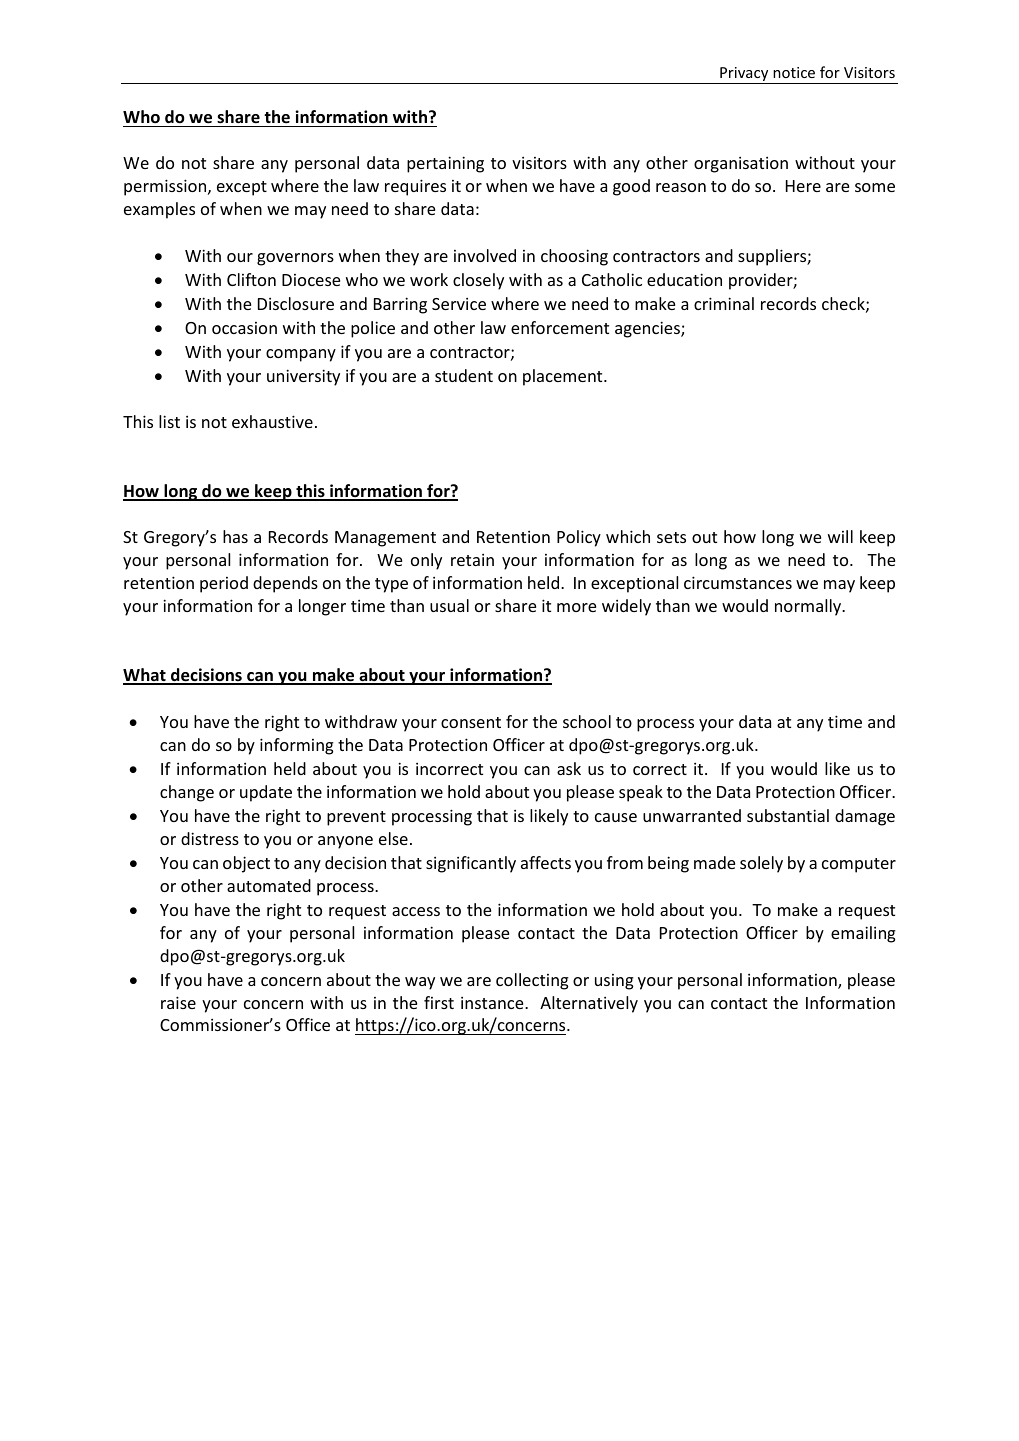 Image resolution: width=1019 pixels, height=1441 pixels. I want to click on What, so click(145, 676).
